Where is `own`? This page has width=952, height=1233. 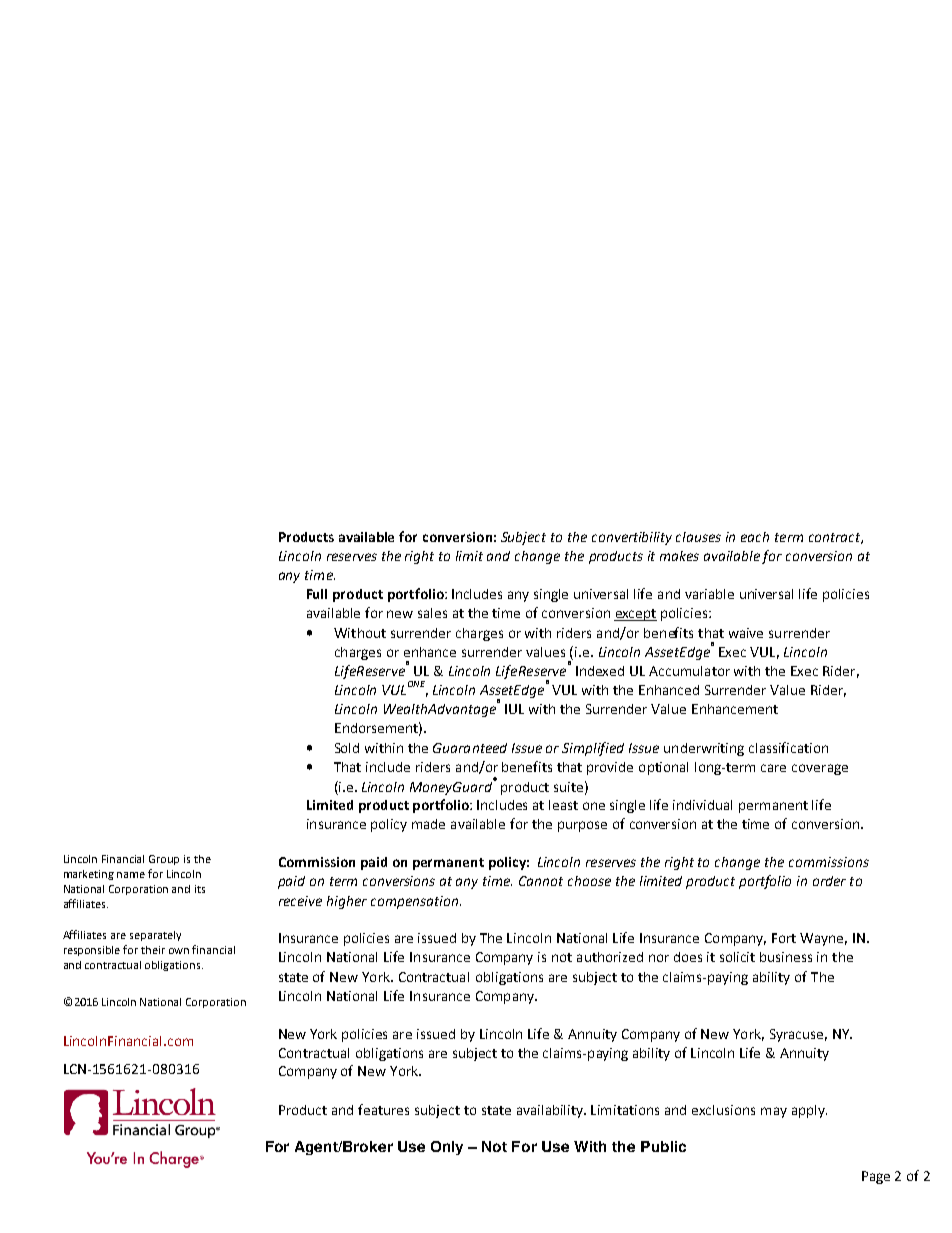
own is located at coordinates (179, 951).
